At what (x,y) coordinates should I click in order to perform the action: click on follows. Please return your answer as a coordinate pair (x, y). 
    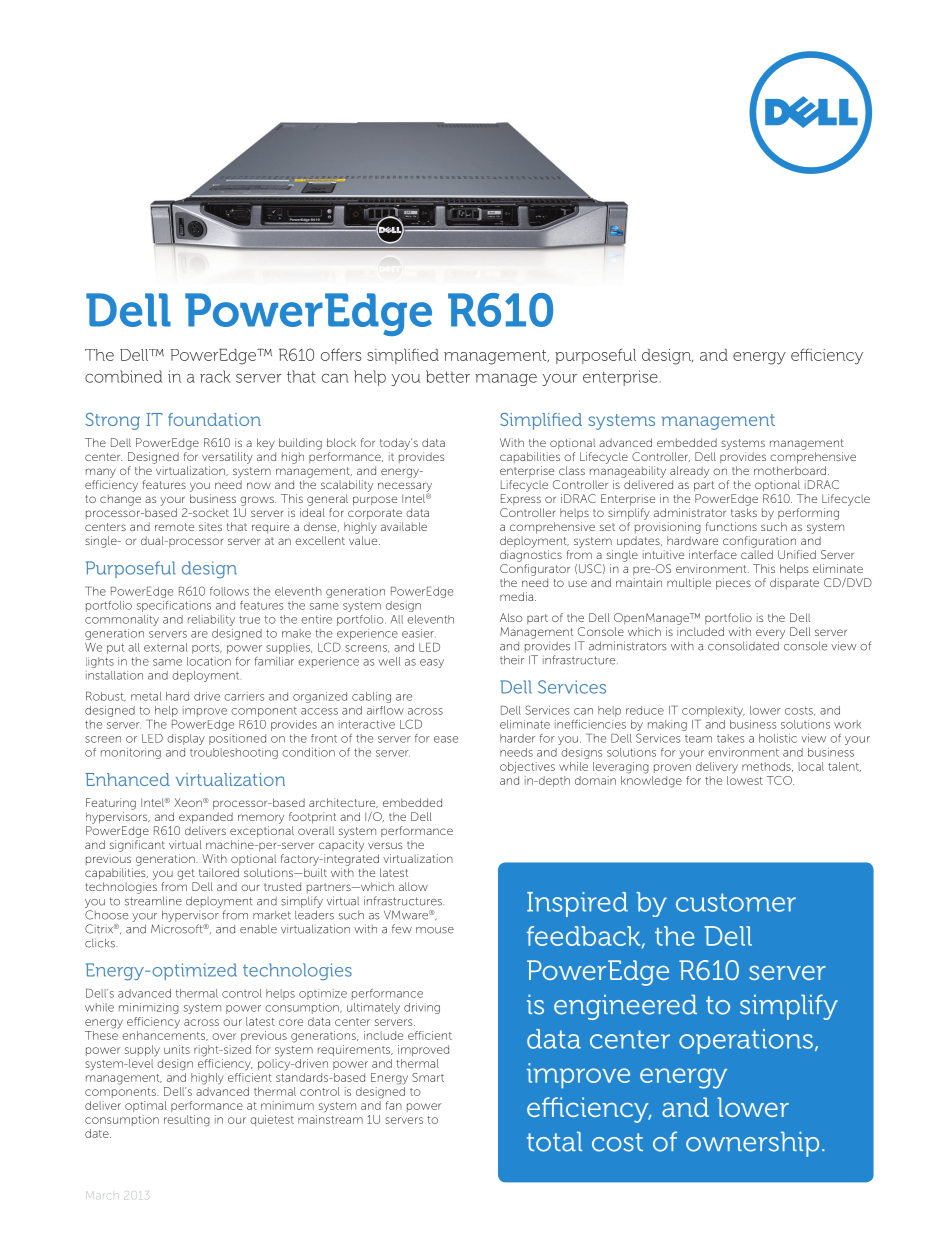
    Looking at the image, I should click on (229, 591).
